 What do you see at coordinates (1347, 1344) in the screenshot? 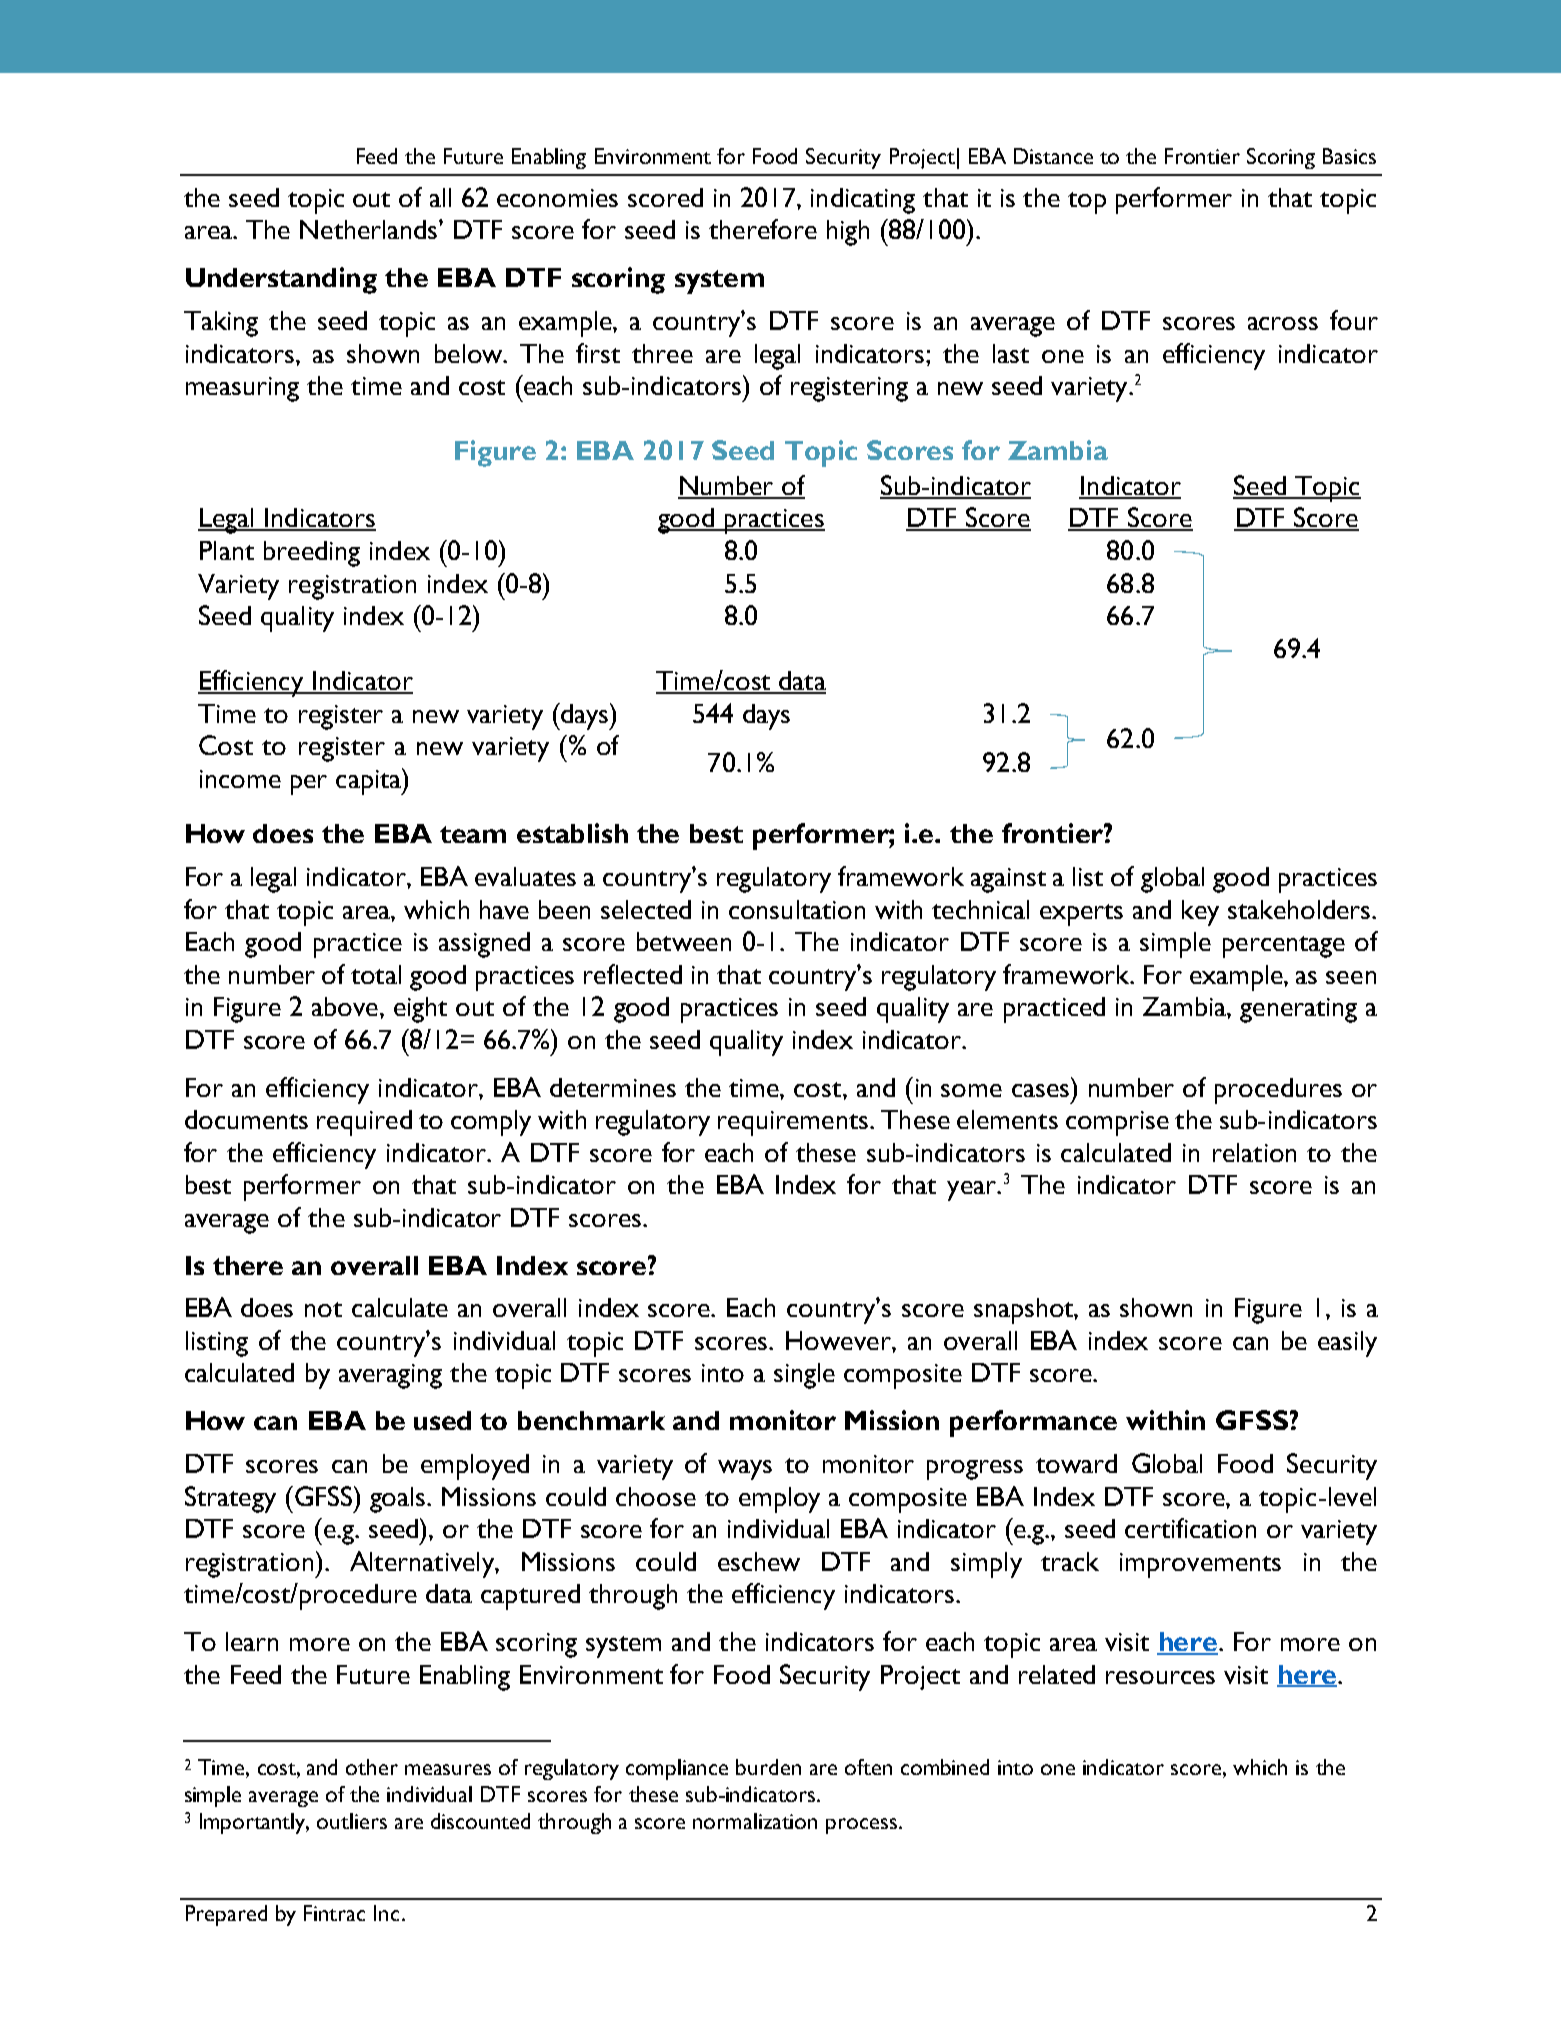
I see `easily` at bounding box center [1347, 1344].
